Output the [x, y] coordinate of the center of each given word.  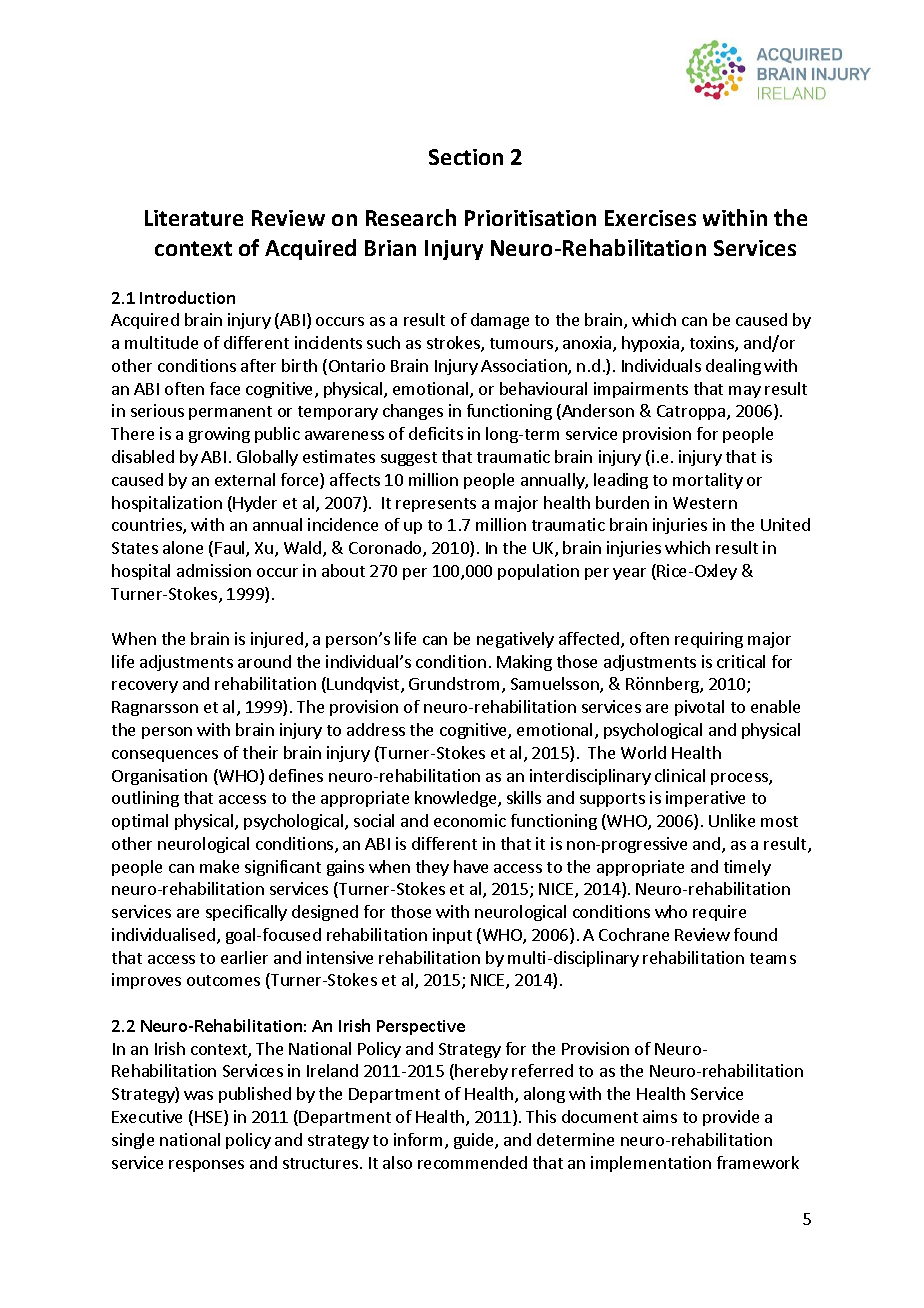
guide [475, 1141]
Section [466, 157]
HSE [210, 1118]
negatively [515, 640]
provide [731, 1118]
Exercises [650, 218]
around [264, 661]
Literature [194, 218]
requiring [709, 640]
